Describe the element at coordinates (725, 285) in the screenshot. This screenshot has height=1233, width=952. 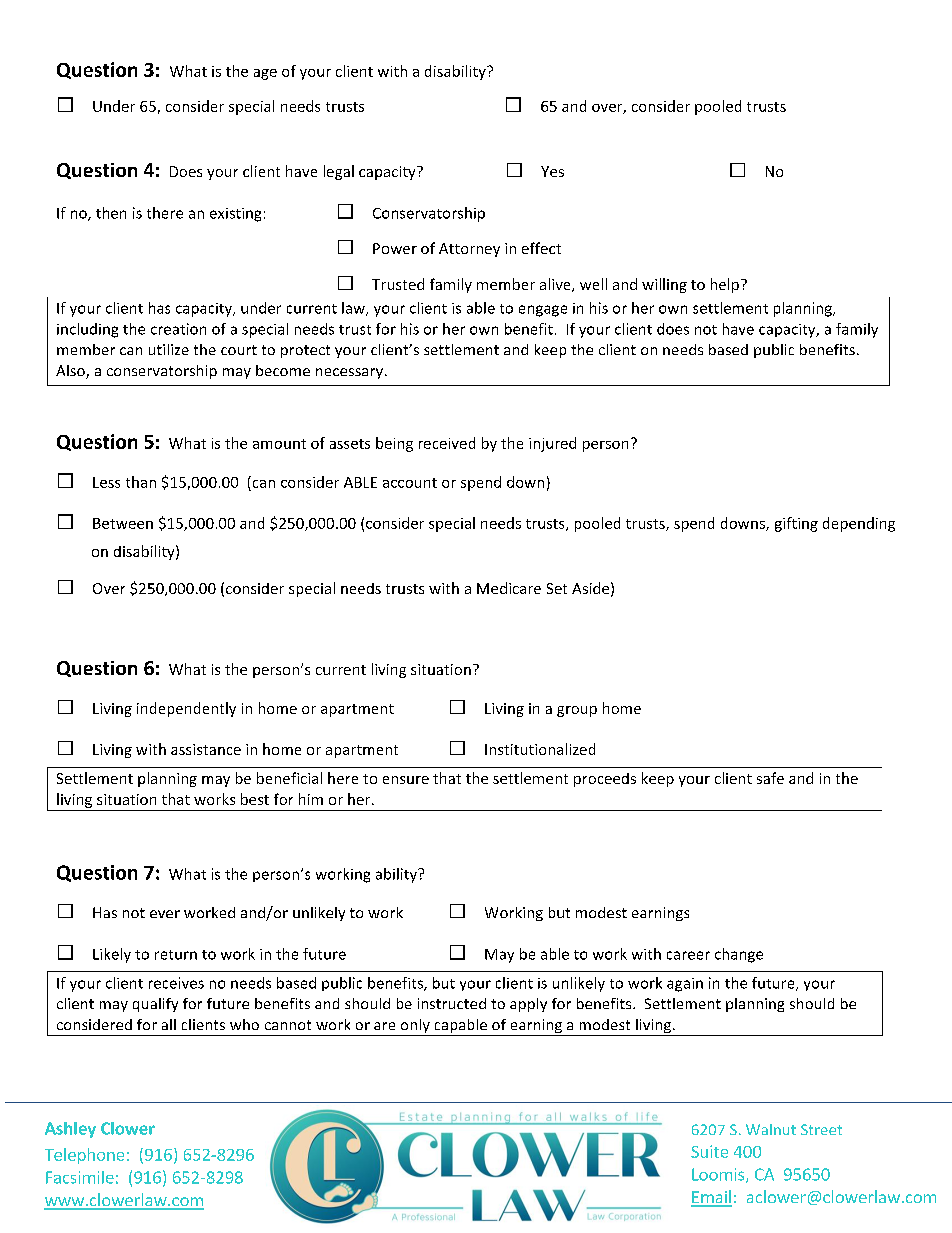
I see `help` at that location.
